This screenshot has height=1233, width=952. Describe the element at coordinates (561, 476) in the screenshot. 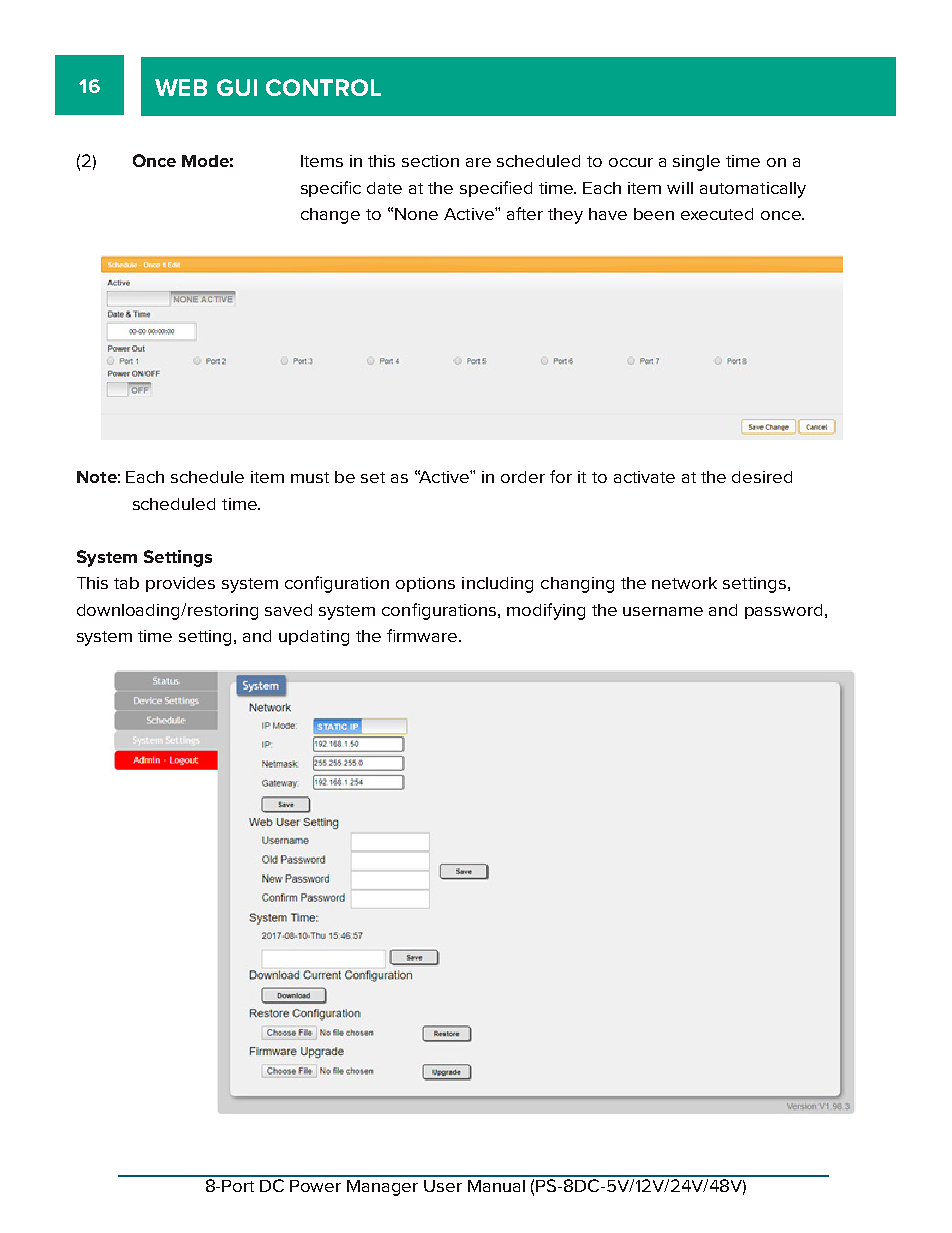

I see `for` at that location.
